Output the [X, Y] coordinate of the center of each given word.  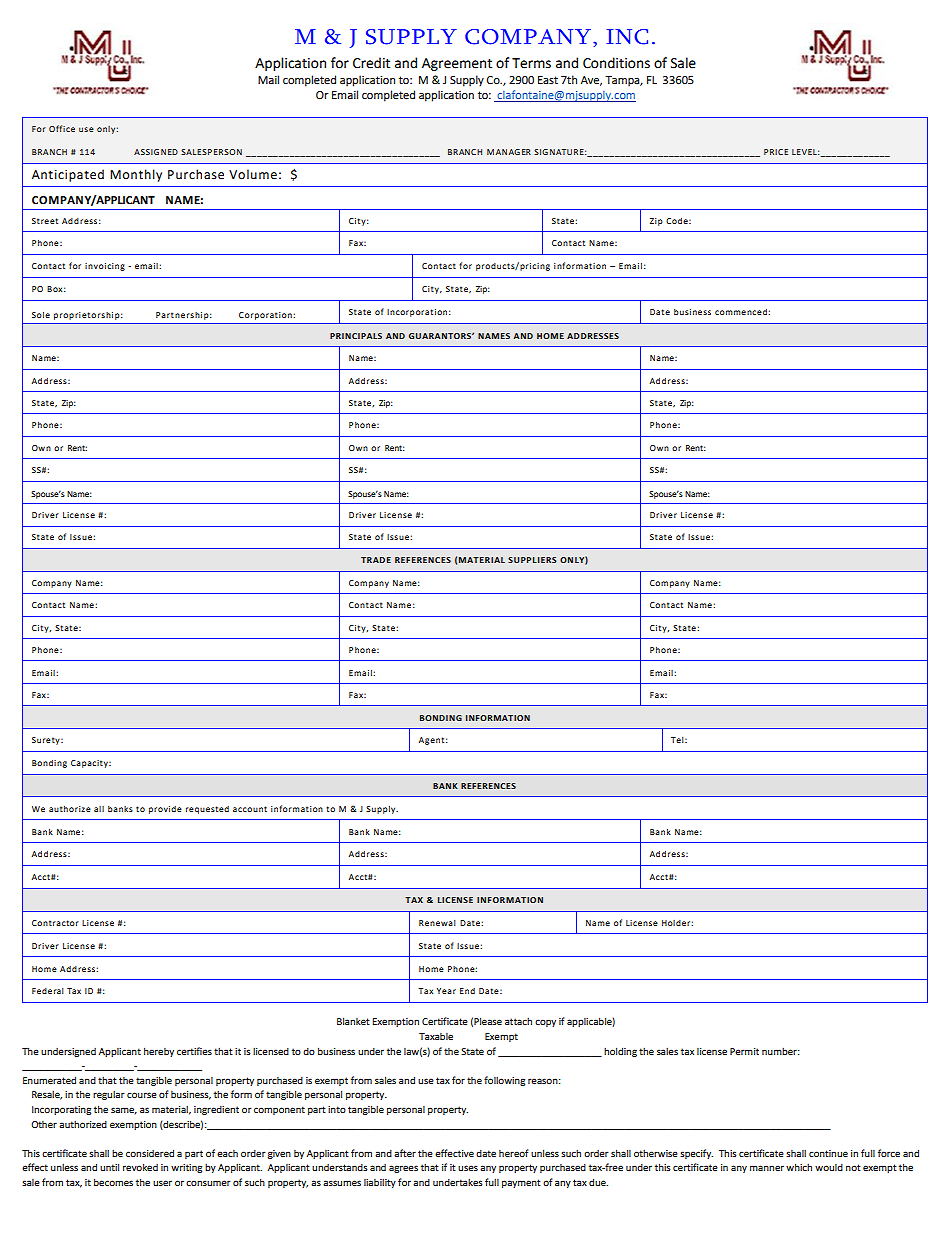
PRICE [776, 152]
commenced [742, 312]
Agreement [457, 64]
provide [165, 810]
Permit [744, 1051]
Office [62, 128]
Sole [41, 315]
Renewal [437, 923]
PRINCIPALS [356, 336]
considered [150, 1153]
